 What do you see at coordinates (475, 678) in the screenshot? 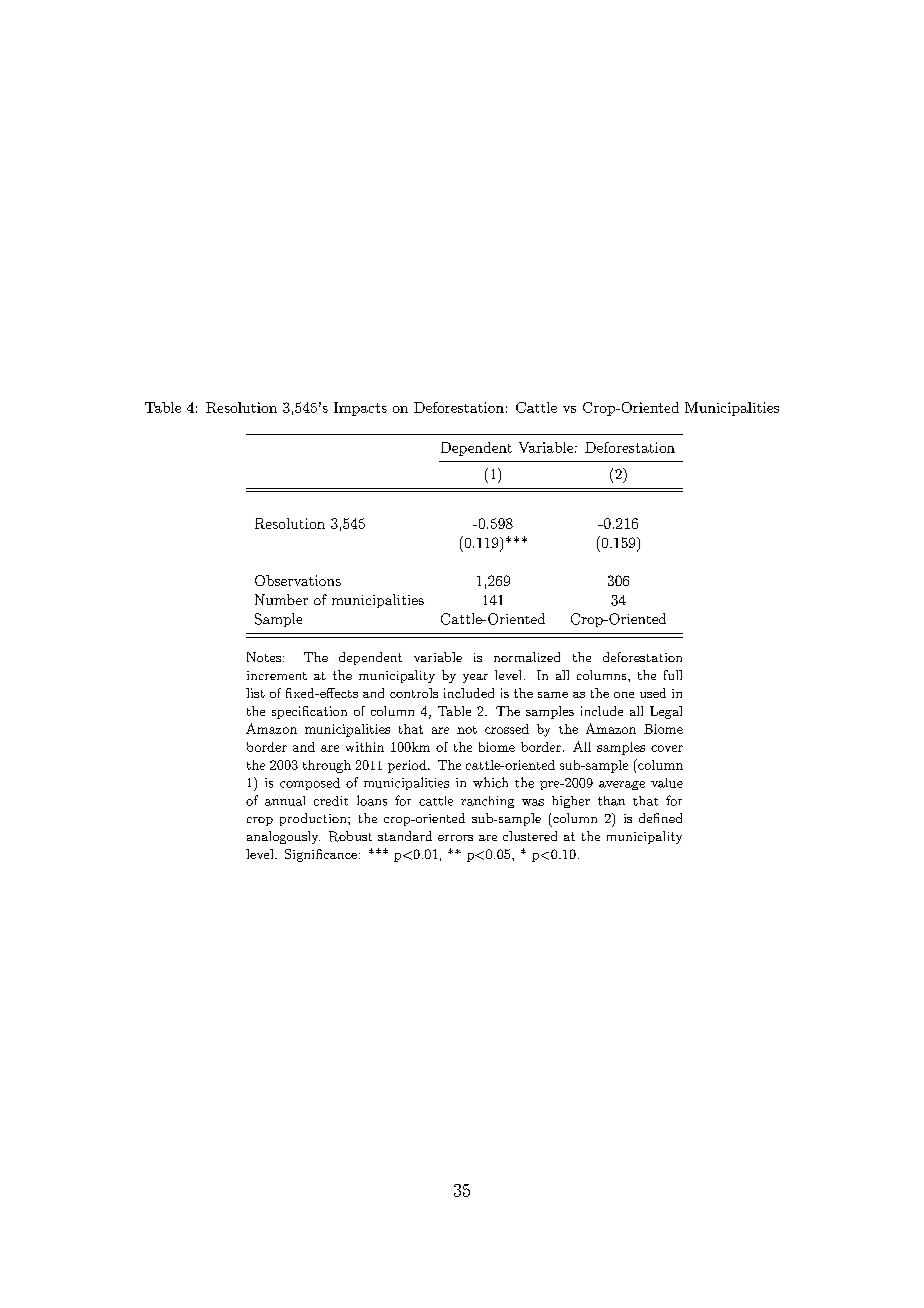
I see `year` at bounding box center [475, 678].
